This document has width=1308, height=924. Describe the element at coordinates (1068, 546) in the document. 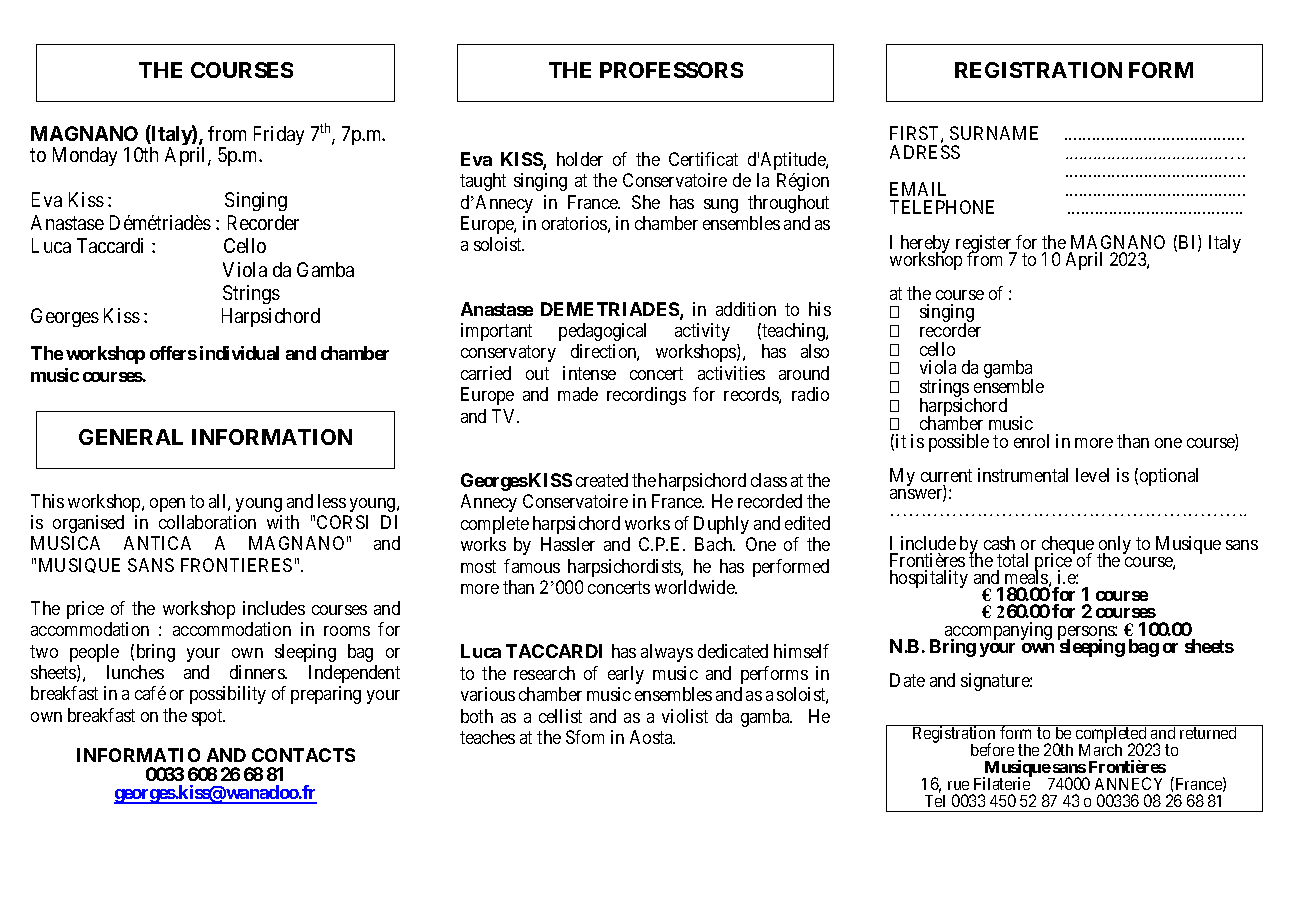

I see `cheque` at that location.
